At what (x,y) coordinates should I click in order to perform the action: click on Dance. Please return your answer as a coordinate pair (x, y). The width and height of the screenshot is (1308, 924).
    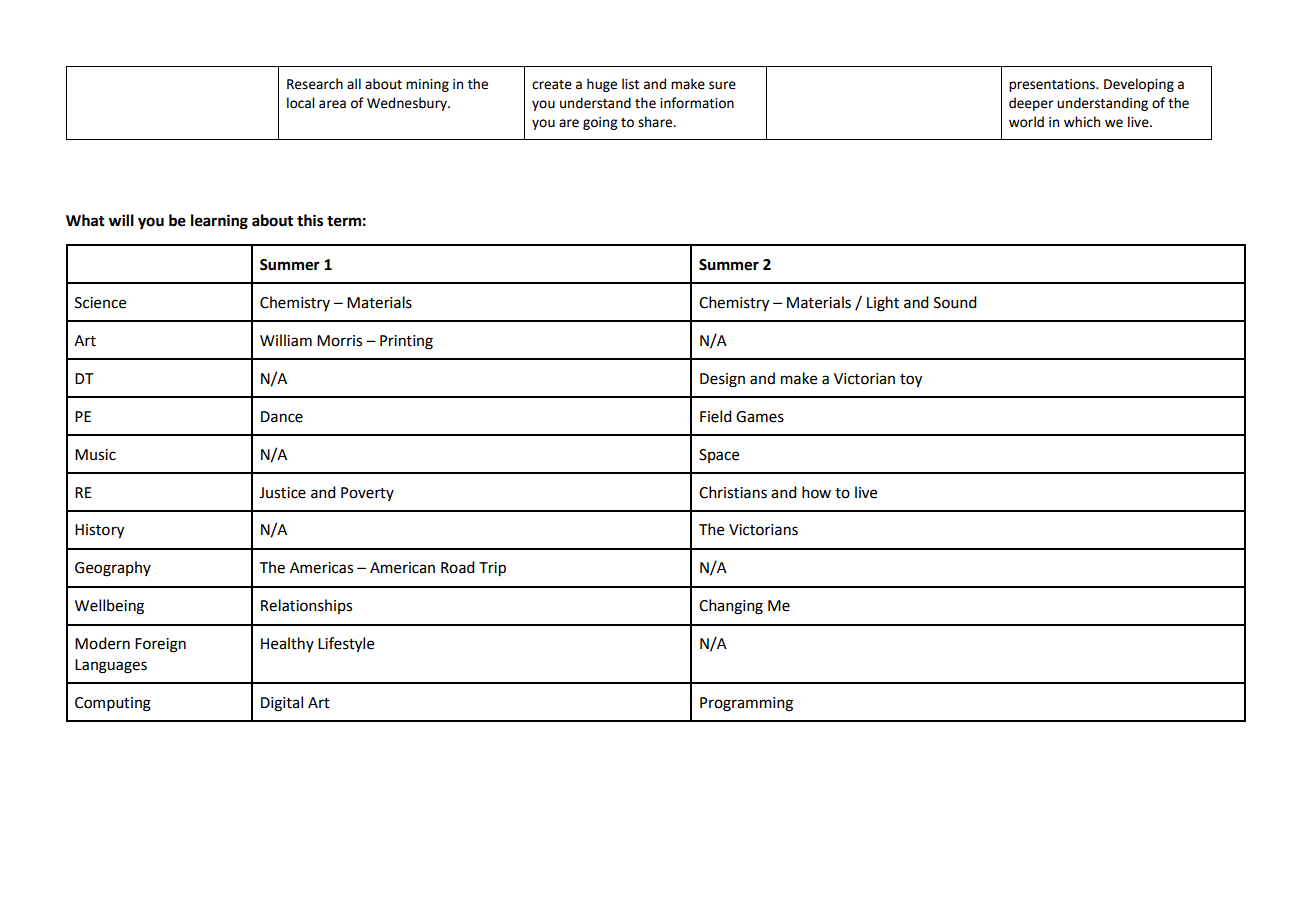
    Looking at the image, I should click on (282, 417).
